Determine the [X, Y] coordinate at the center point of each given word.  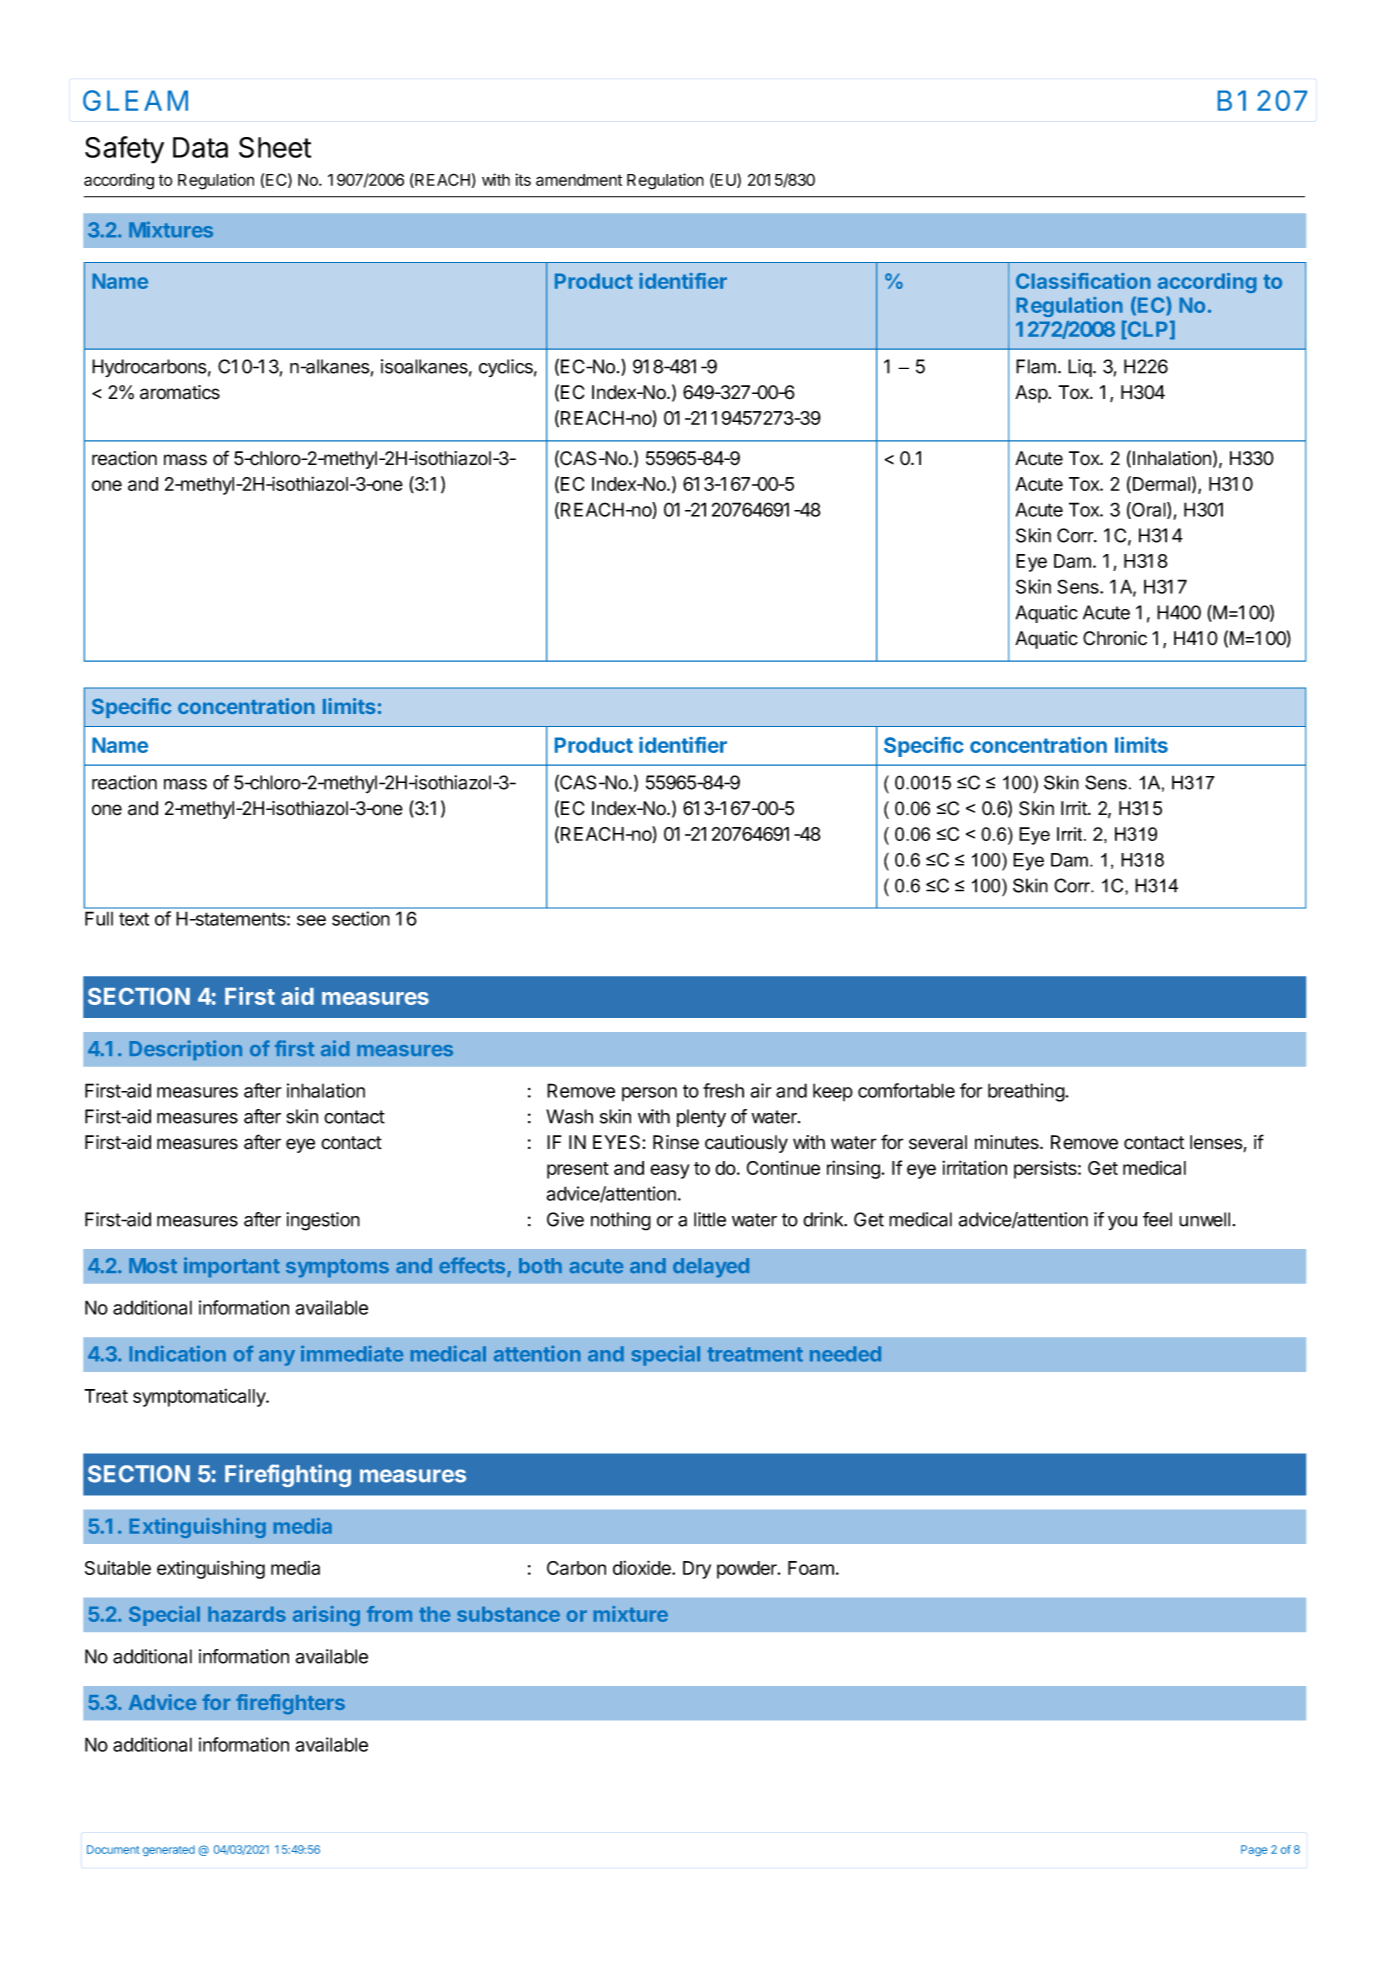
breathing [1027, 1092]
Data [200, 147]
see [311, 920]
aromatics [180, 392]
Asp [1032, 394]
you [1122, 1223]
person [649, 1094]
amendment [579, 180]
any [277, 1358]
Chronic [1115, 638]
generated [169, 1850]
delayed [711, 1267]
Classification [1083, 281]
